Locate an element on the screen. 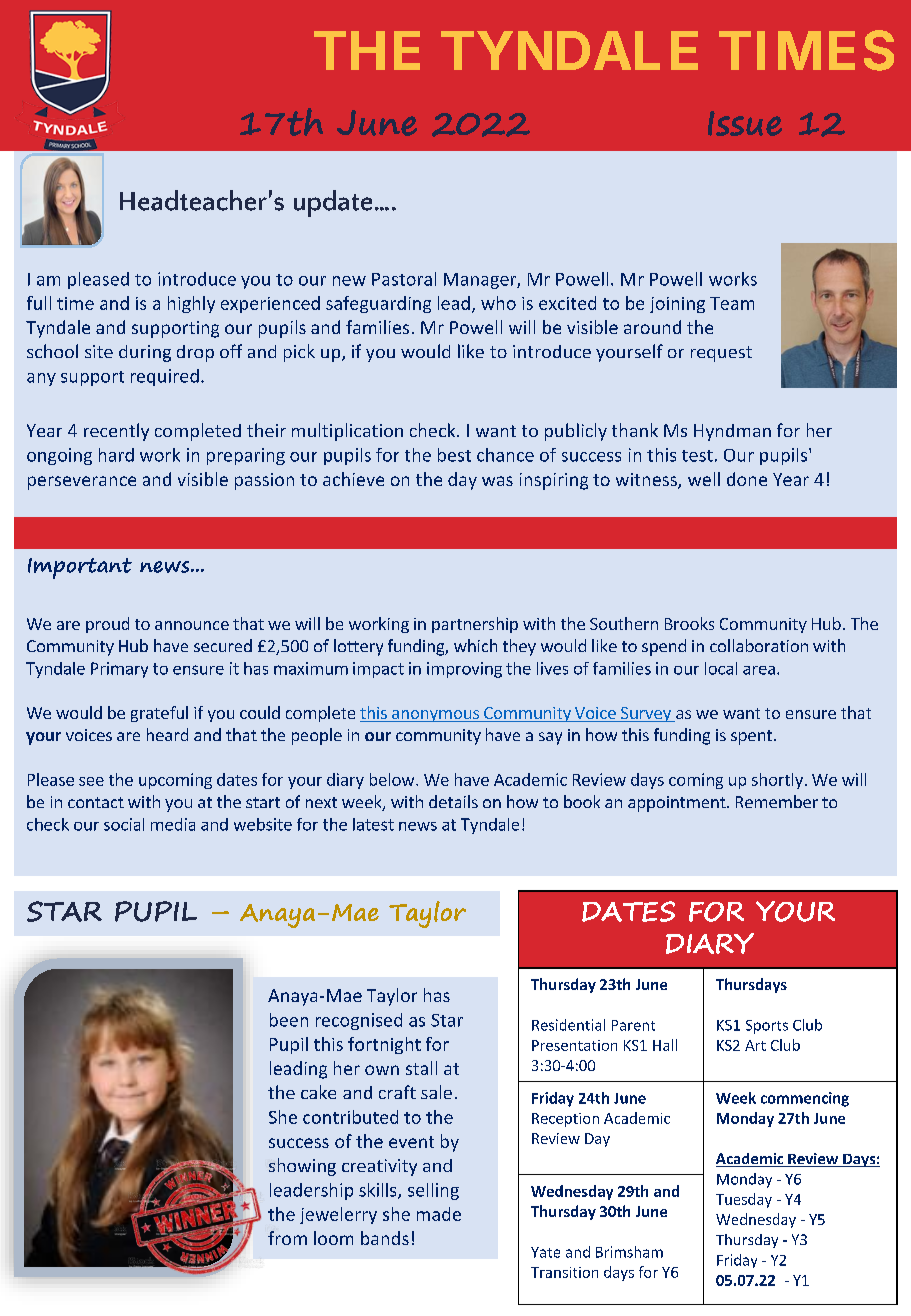  highly is located at coordinates (191, 304).
